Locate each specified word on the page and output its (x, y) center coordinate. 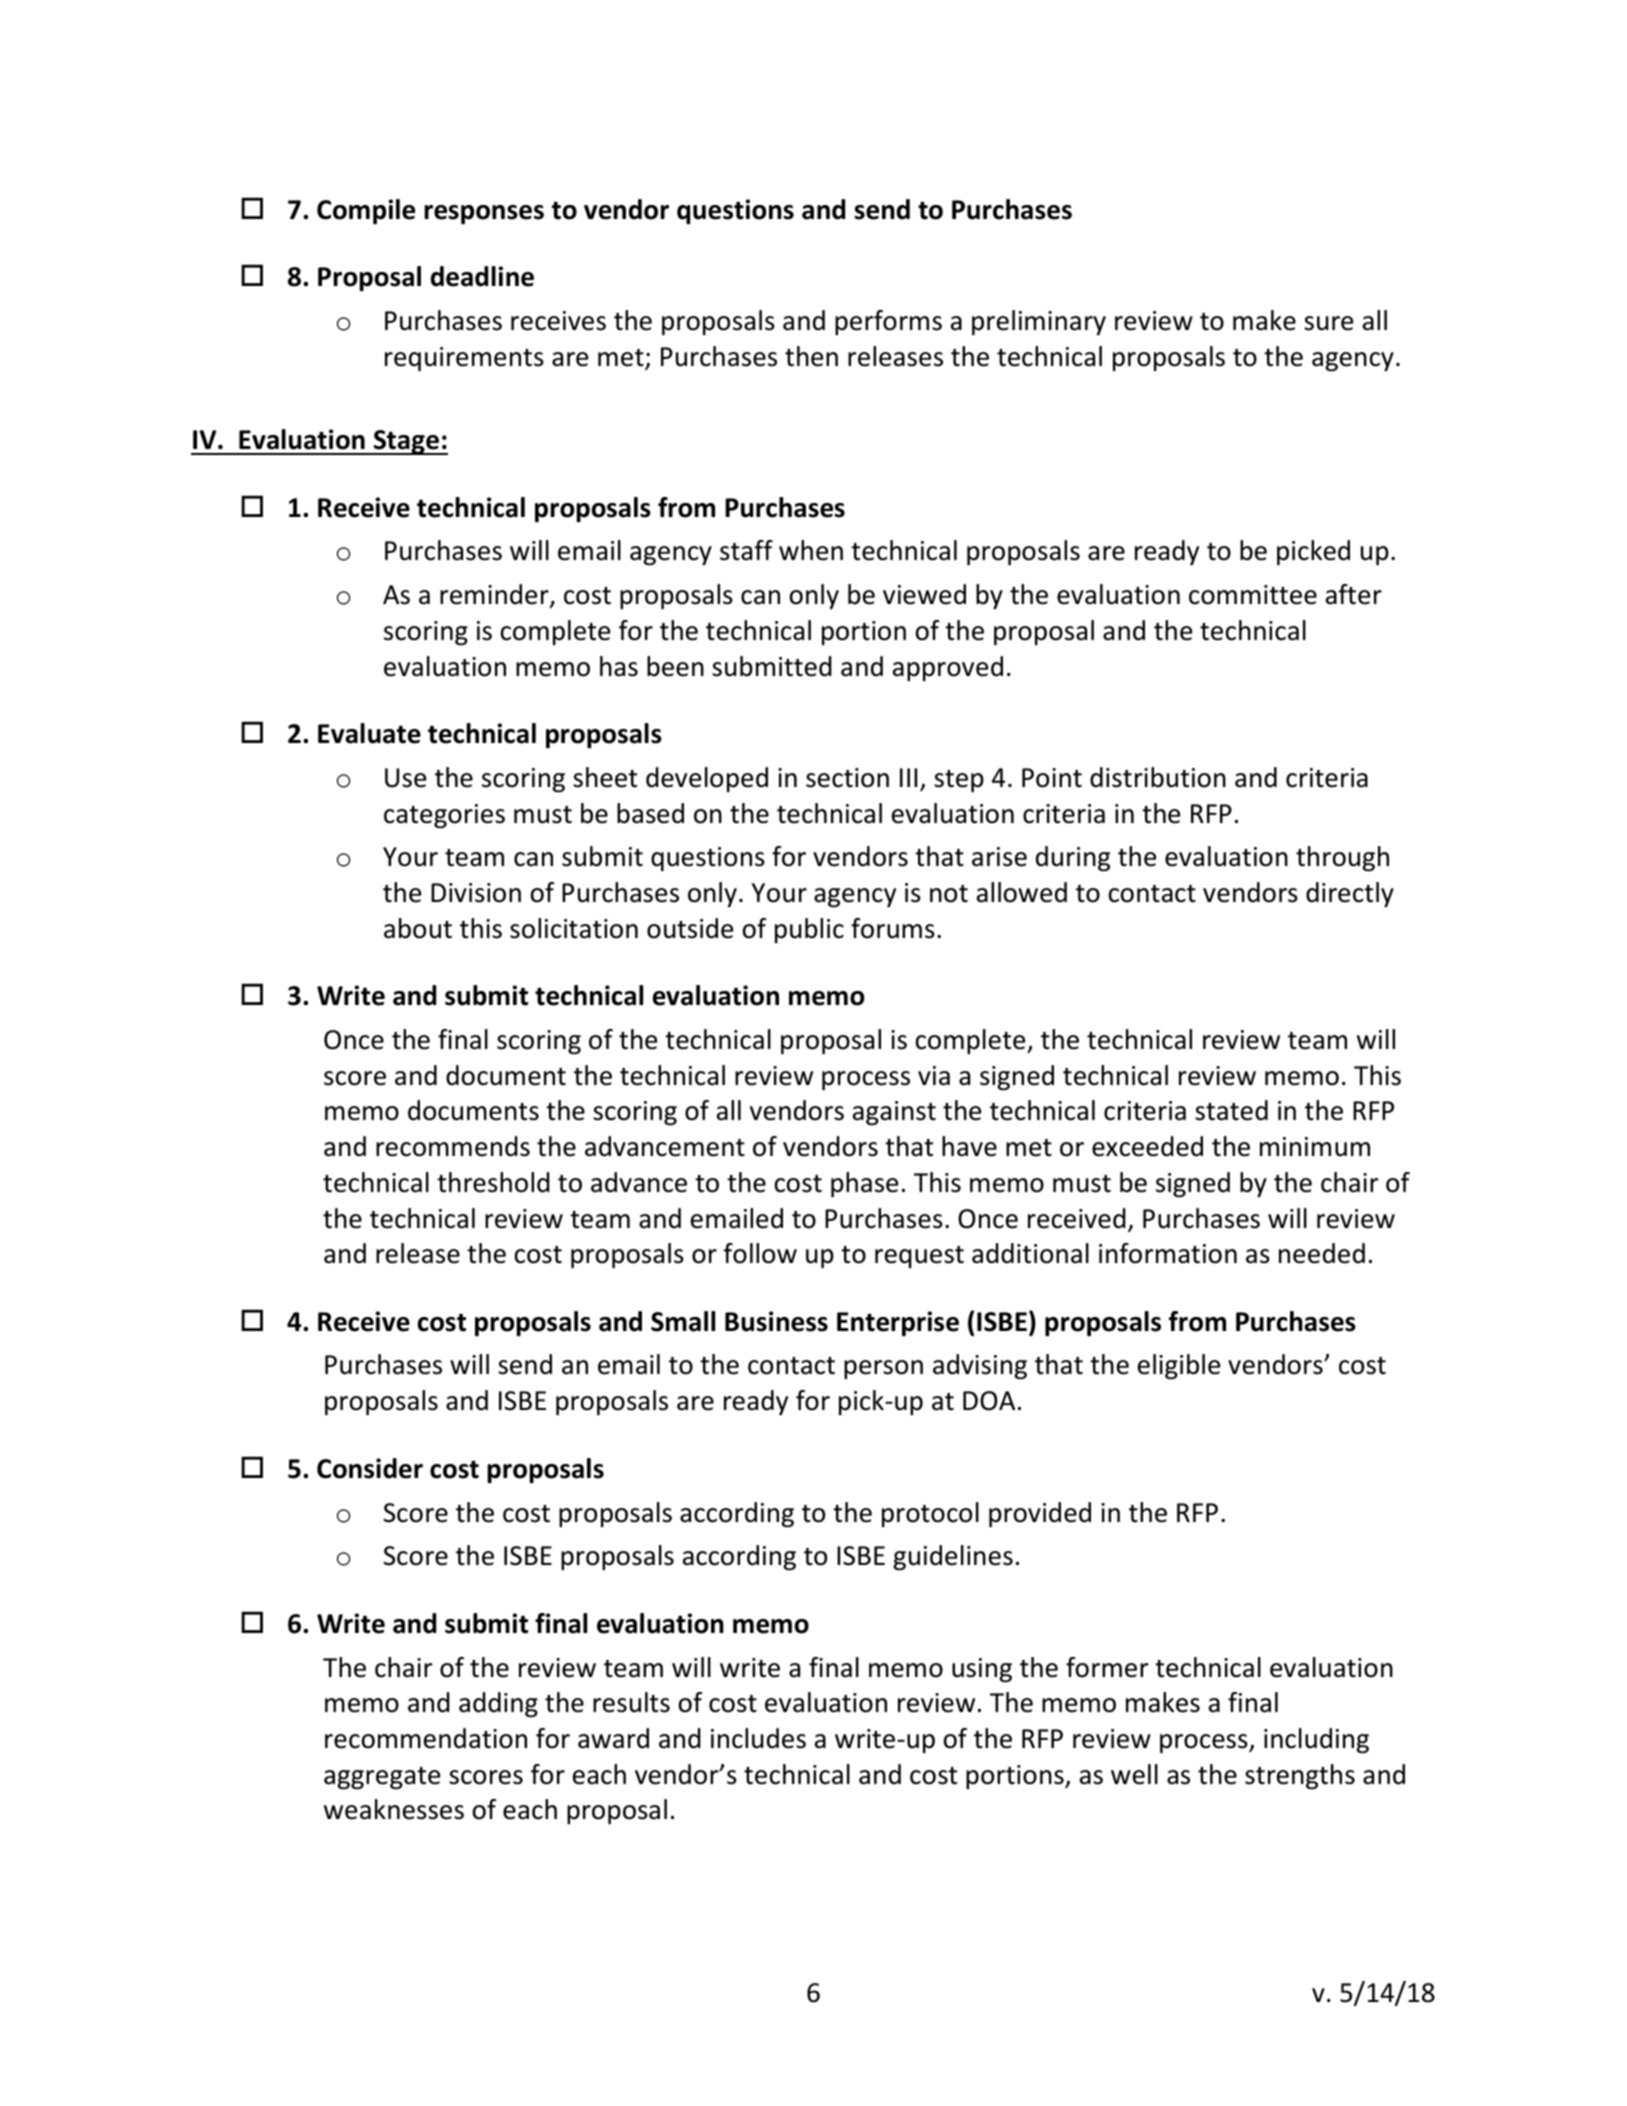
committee (1253, 595)
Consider (370, 1468)
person (883, 1370)
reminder (495, 595)
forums (893, 928)
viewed (924, 594)
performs (888, 323)
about (418, 928)
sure (1328, 323)
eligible (1179, 1367)
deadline (482, 276)
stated (1231, 1110)
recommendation (426, 1738)
